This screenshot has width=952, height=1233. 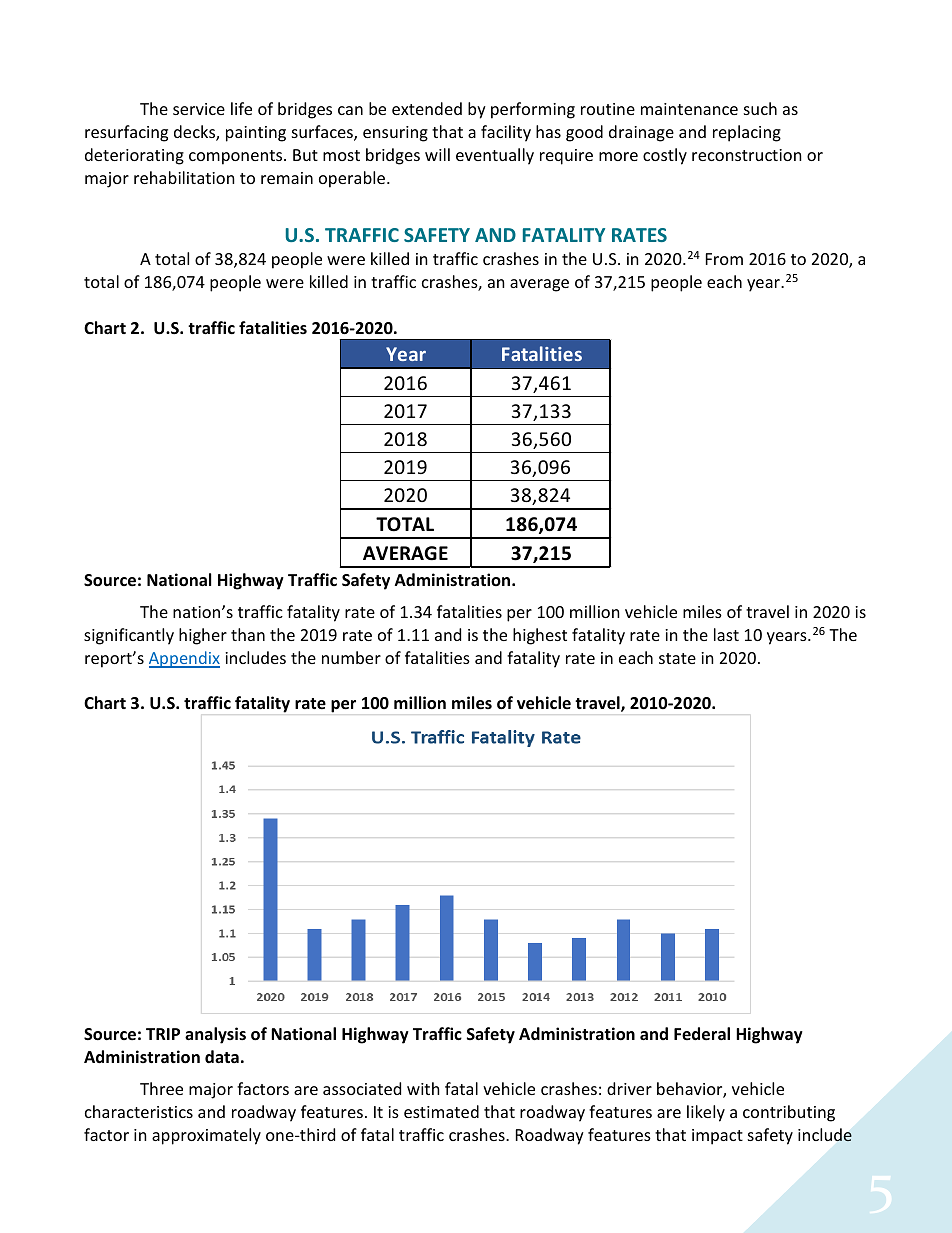 I want to click on last, so click(x=726, y=634).
